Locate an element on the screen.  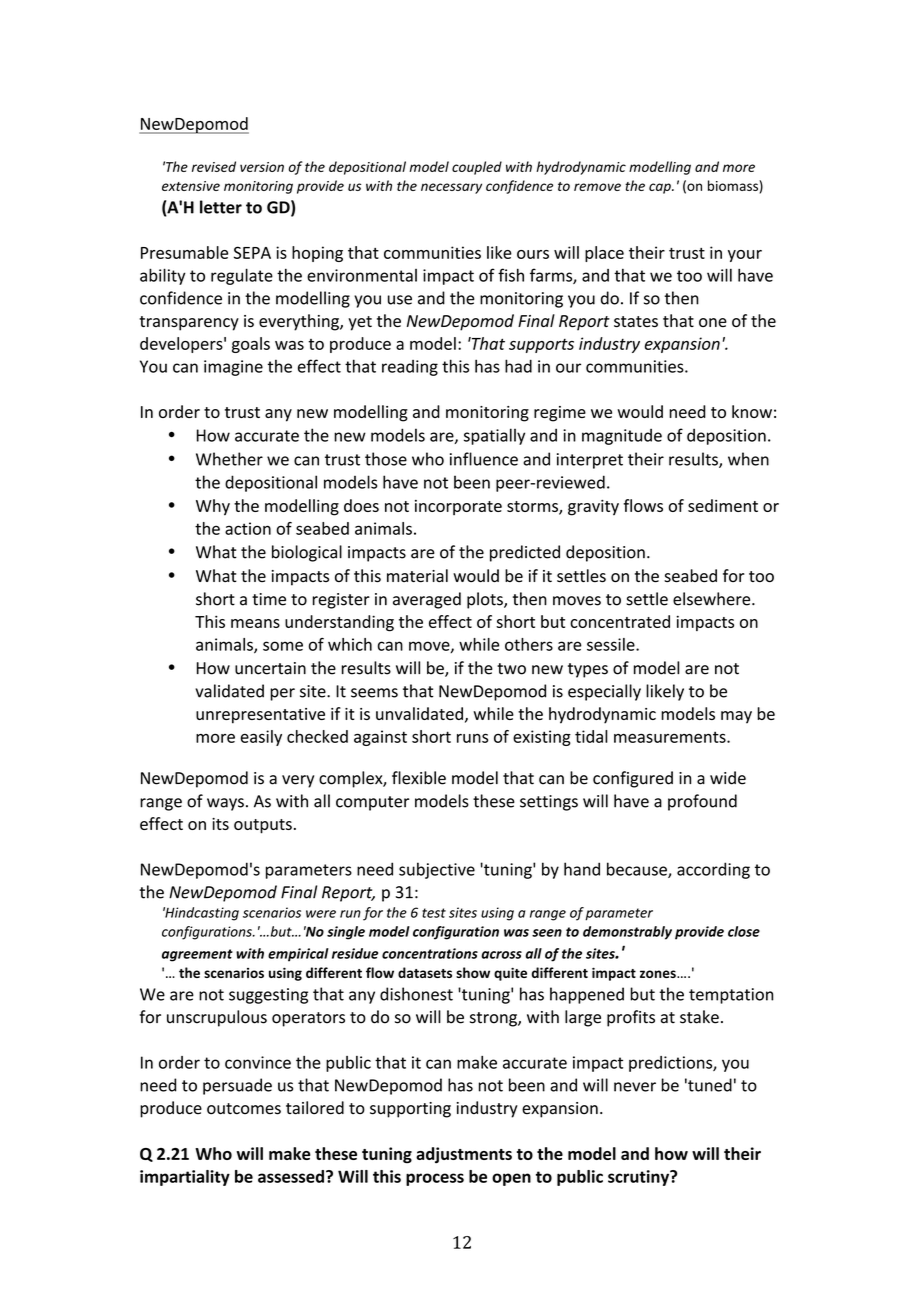
necessary is located at coordinates (451, 188).
